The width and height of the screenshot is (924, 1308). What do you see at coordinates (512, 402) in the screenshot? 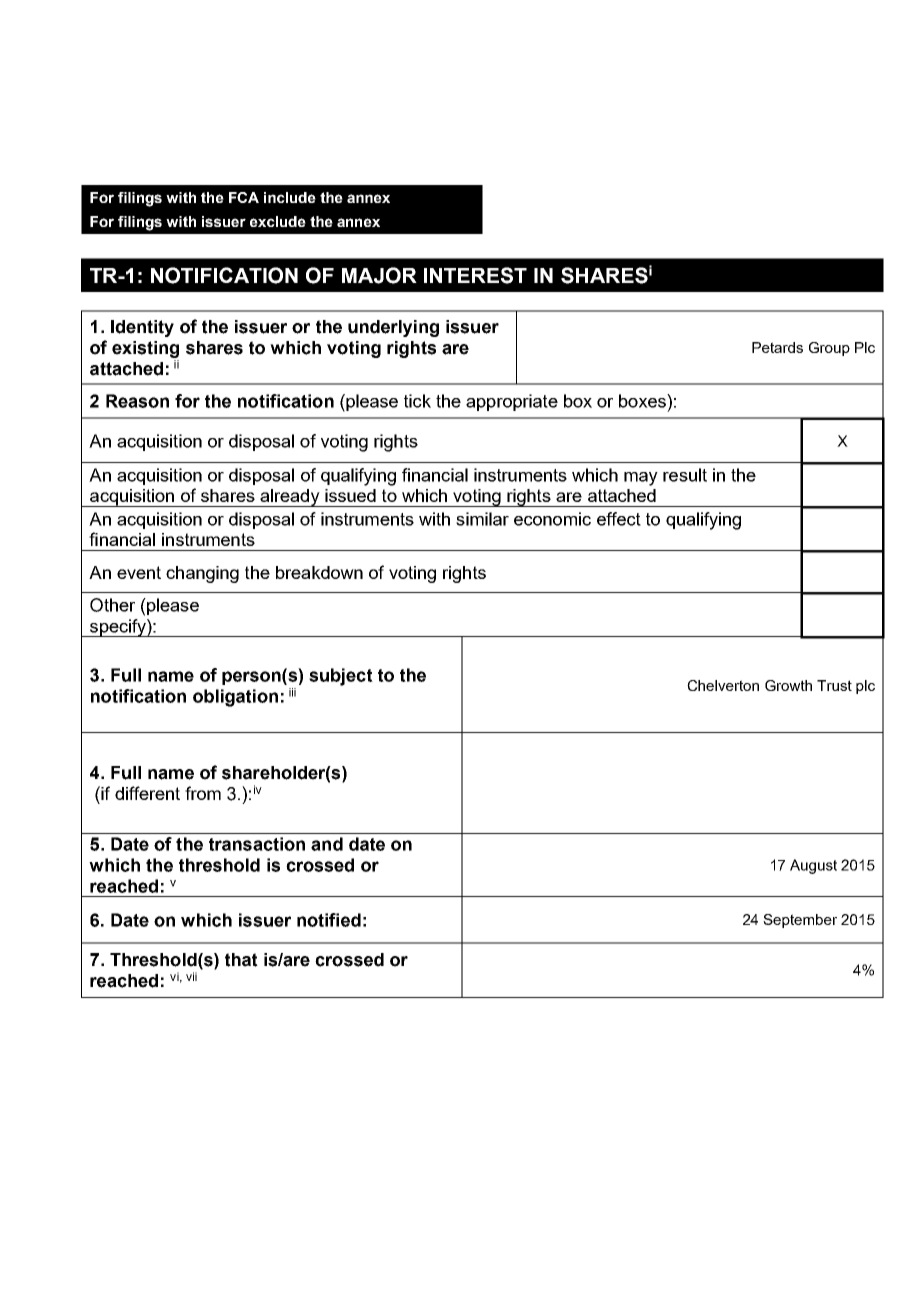
I see `appropriate` at bounding box center [512, 402].
